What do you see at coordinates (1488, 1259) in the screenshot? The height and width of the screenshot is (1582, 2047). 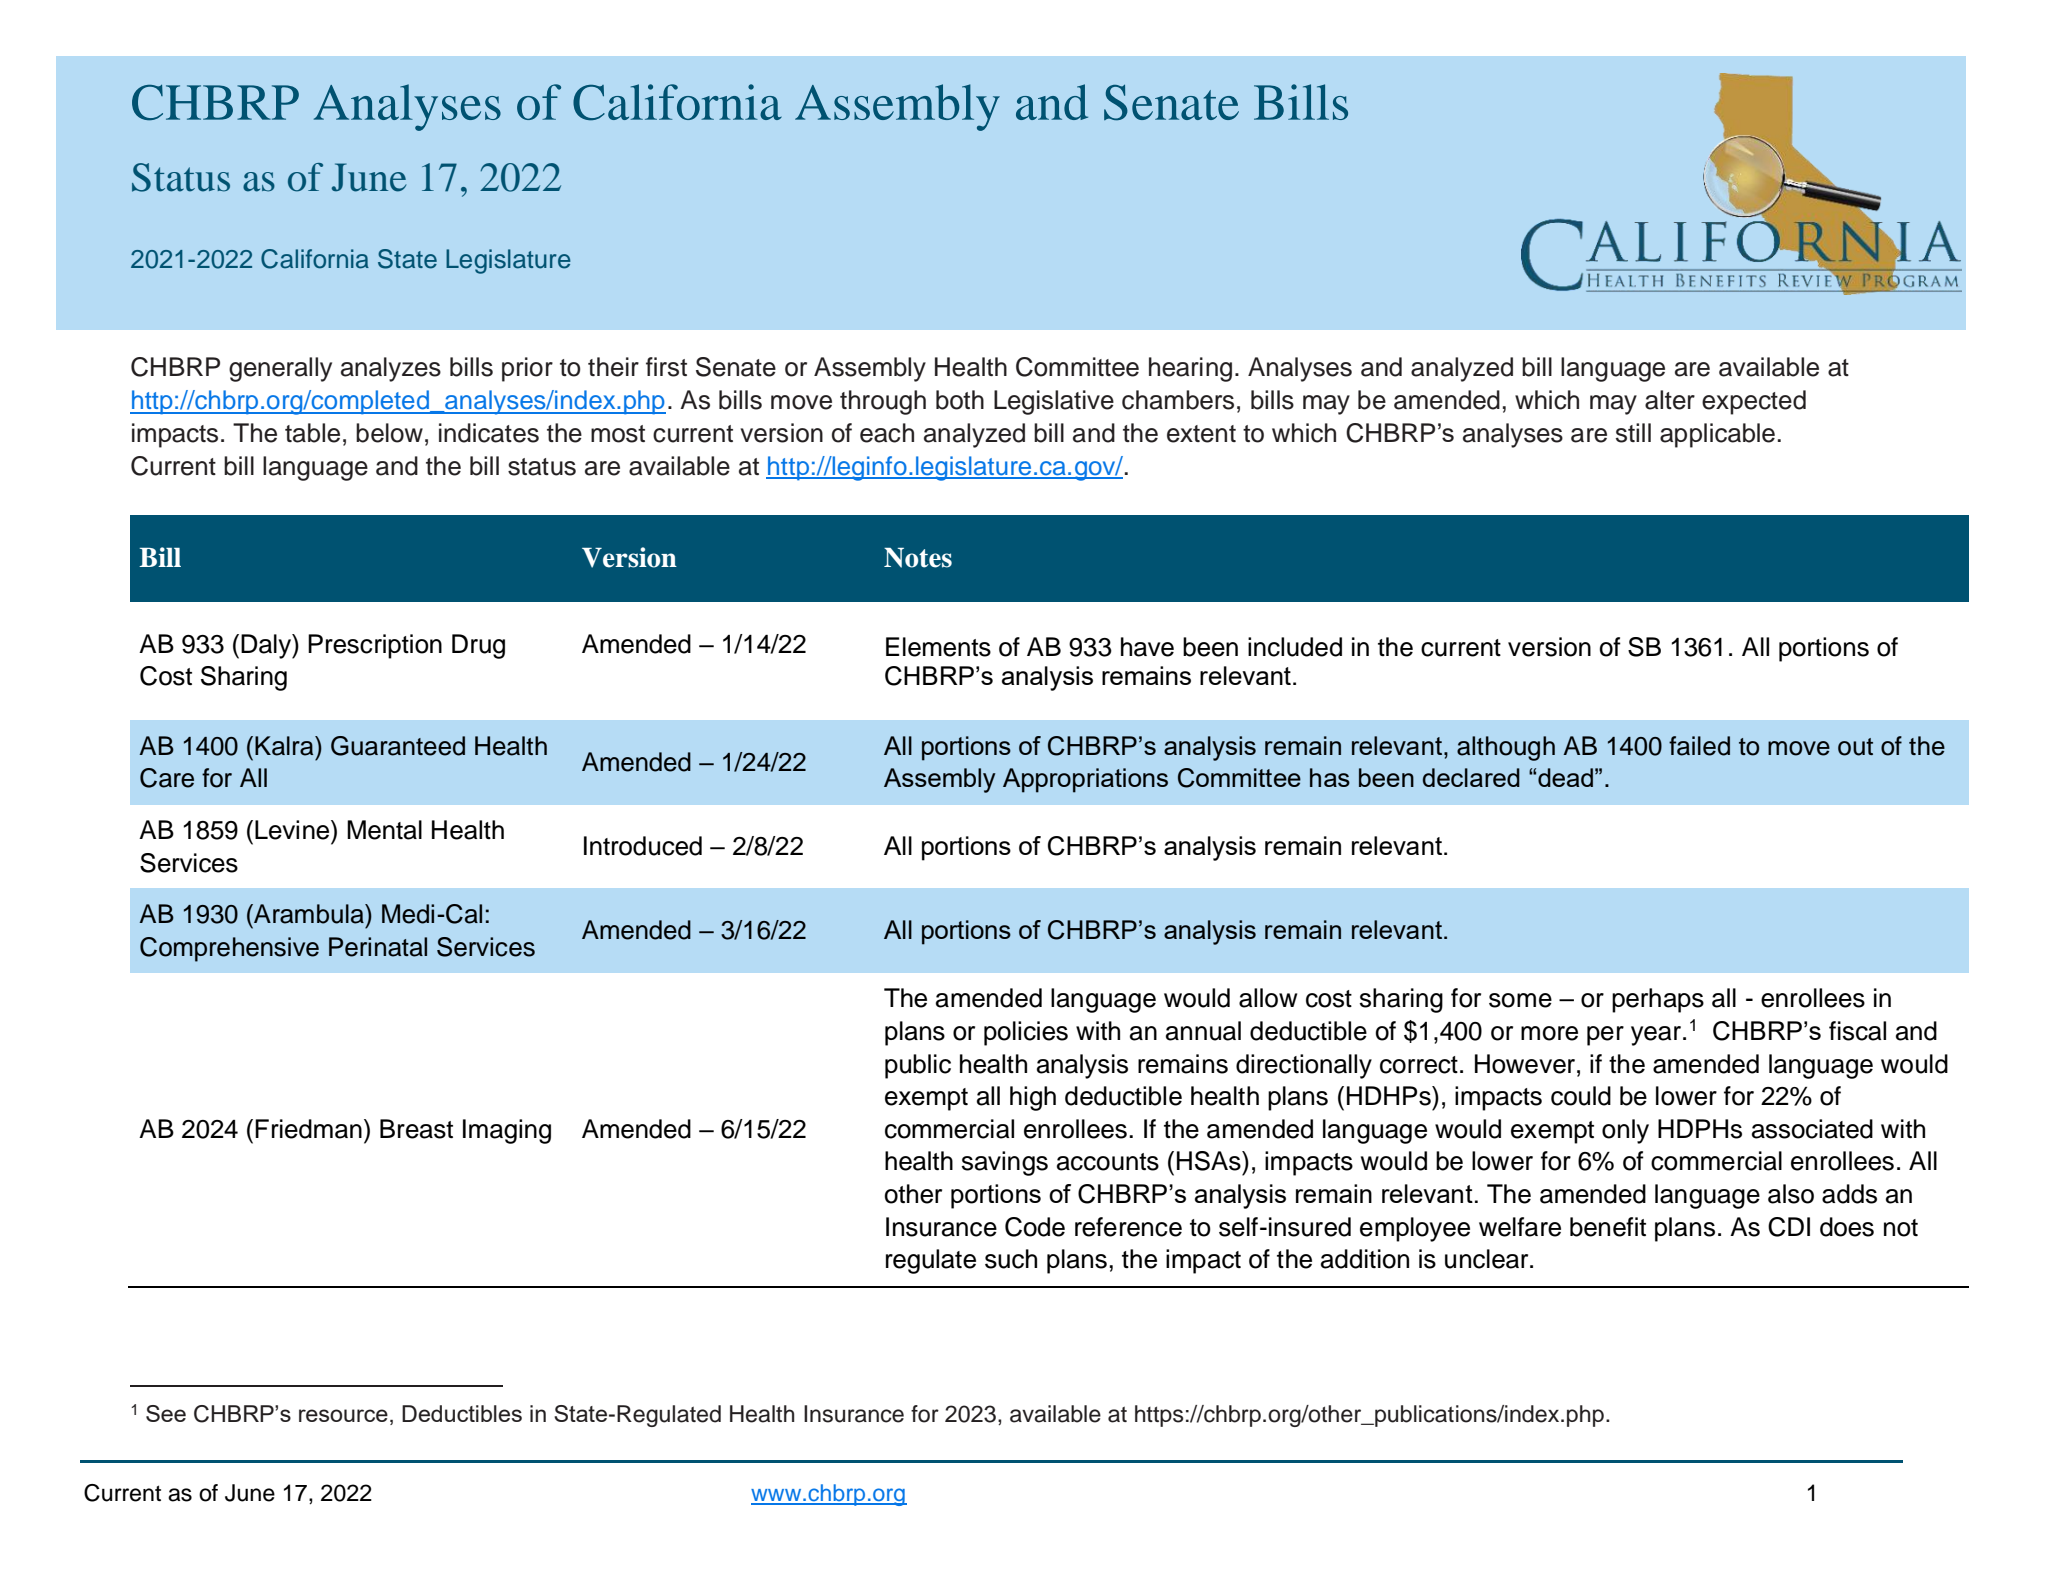 I see `unclear` at bounding box center [1488, 1259].
